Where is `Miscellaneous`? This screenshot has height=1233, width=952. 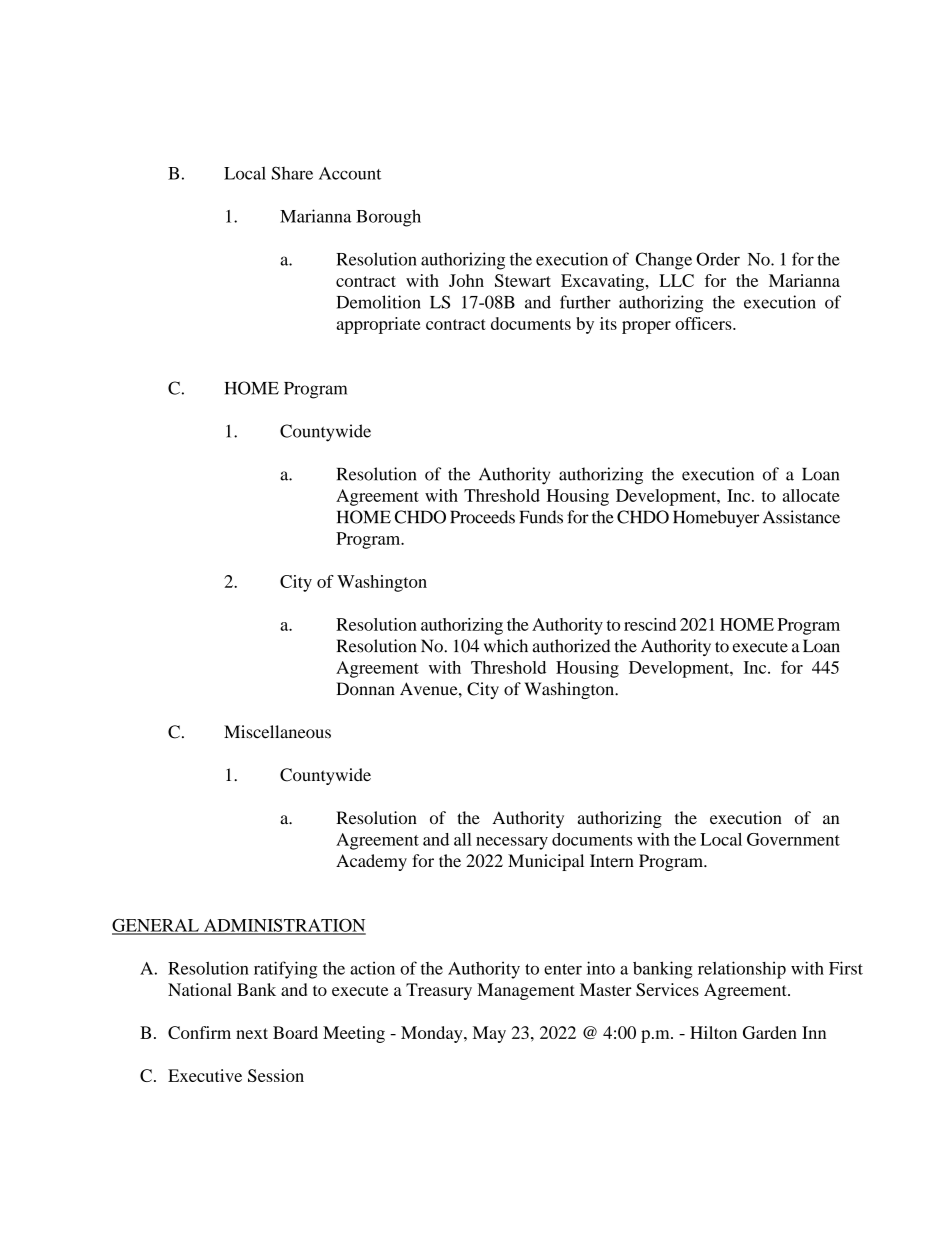 Miscellaneous is located at coordinates (277, 732).
